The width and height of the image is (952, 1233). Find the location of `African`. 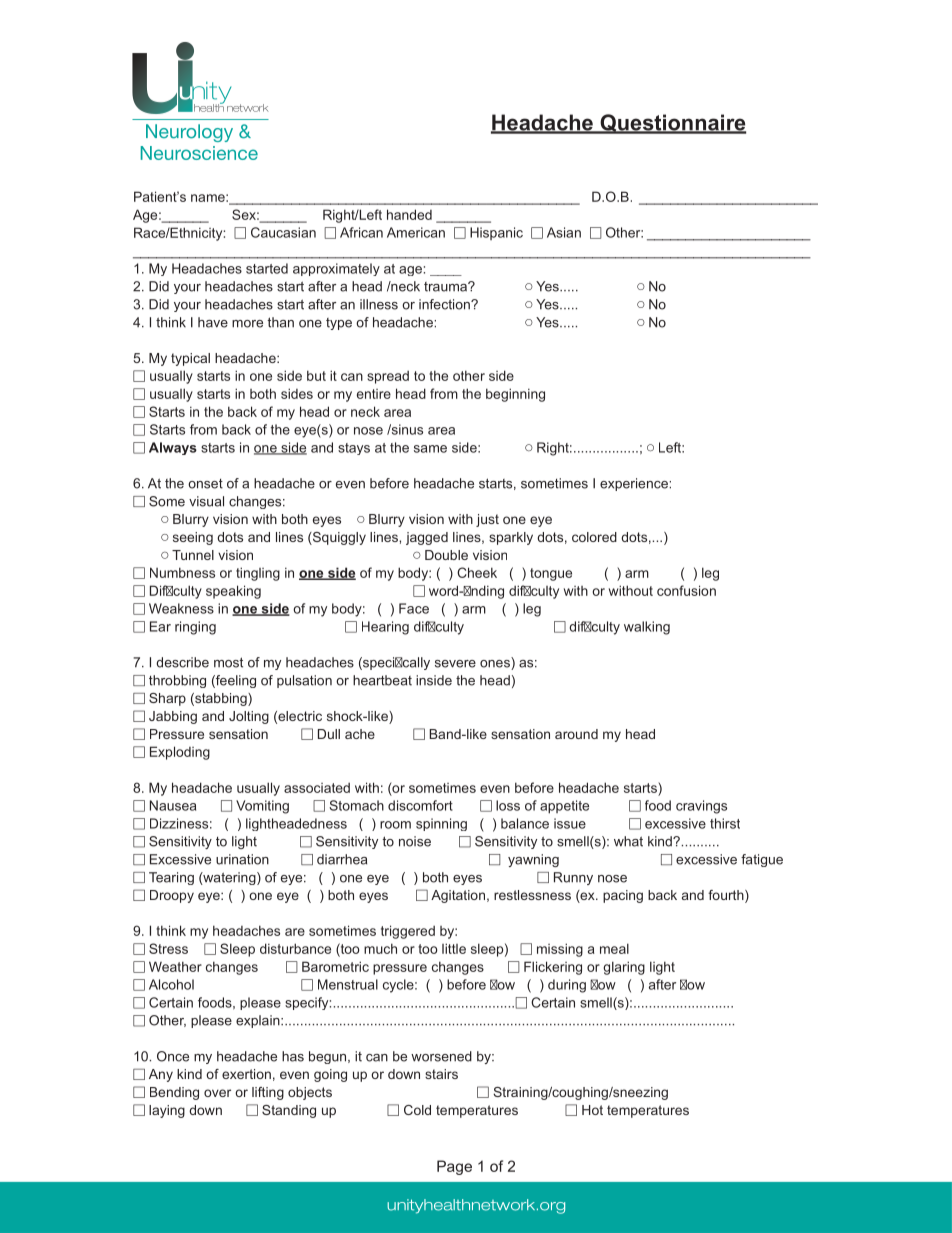

African is located at coordinates (361, 232).
